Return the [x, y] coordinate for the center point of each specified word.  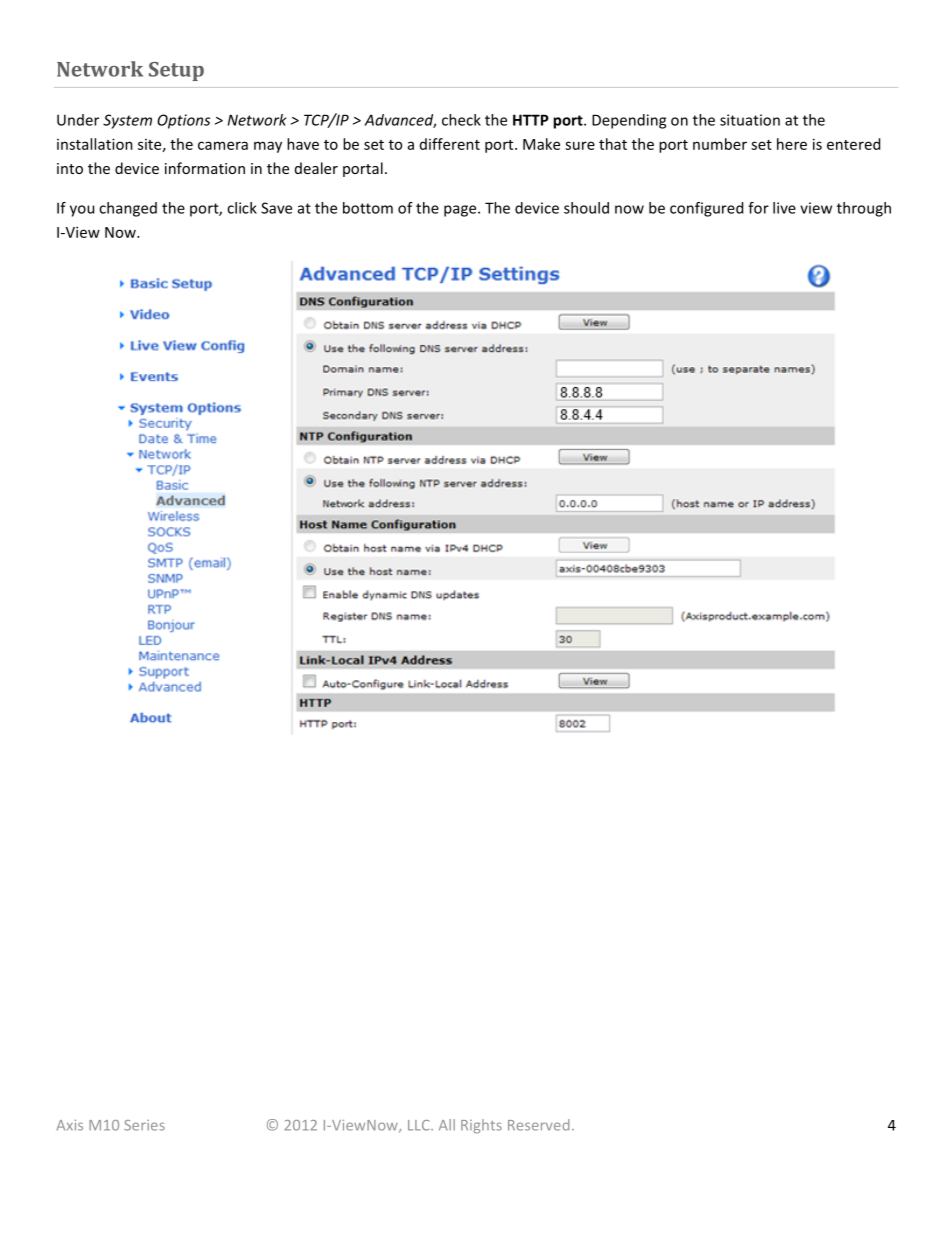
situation [750, 120]
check [461, 120]
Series [144, 1125]
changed [128, 209]
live [784, 208]
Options [183, 121]
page [461, 211]
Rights [481, 1126]
